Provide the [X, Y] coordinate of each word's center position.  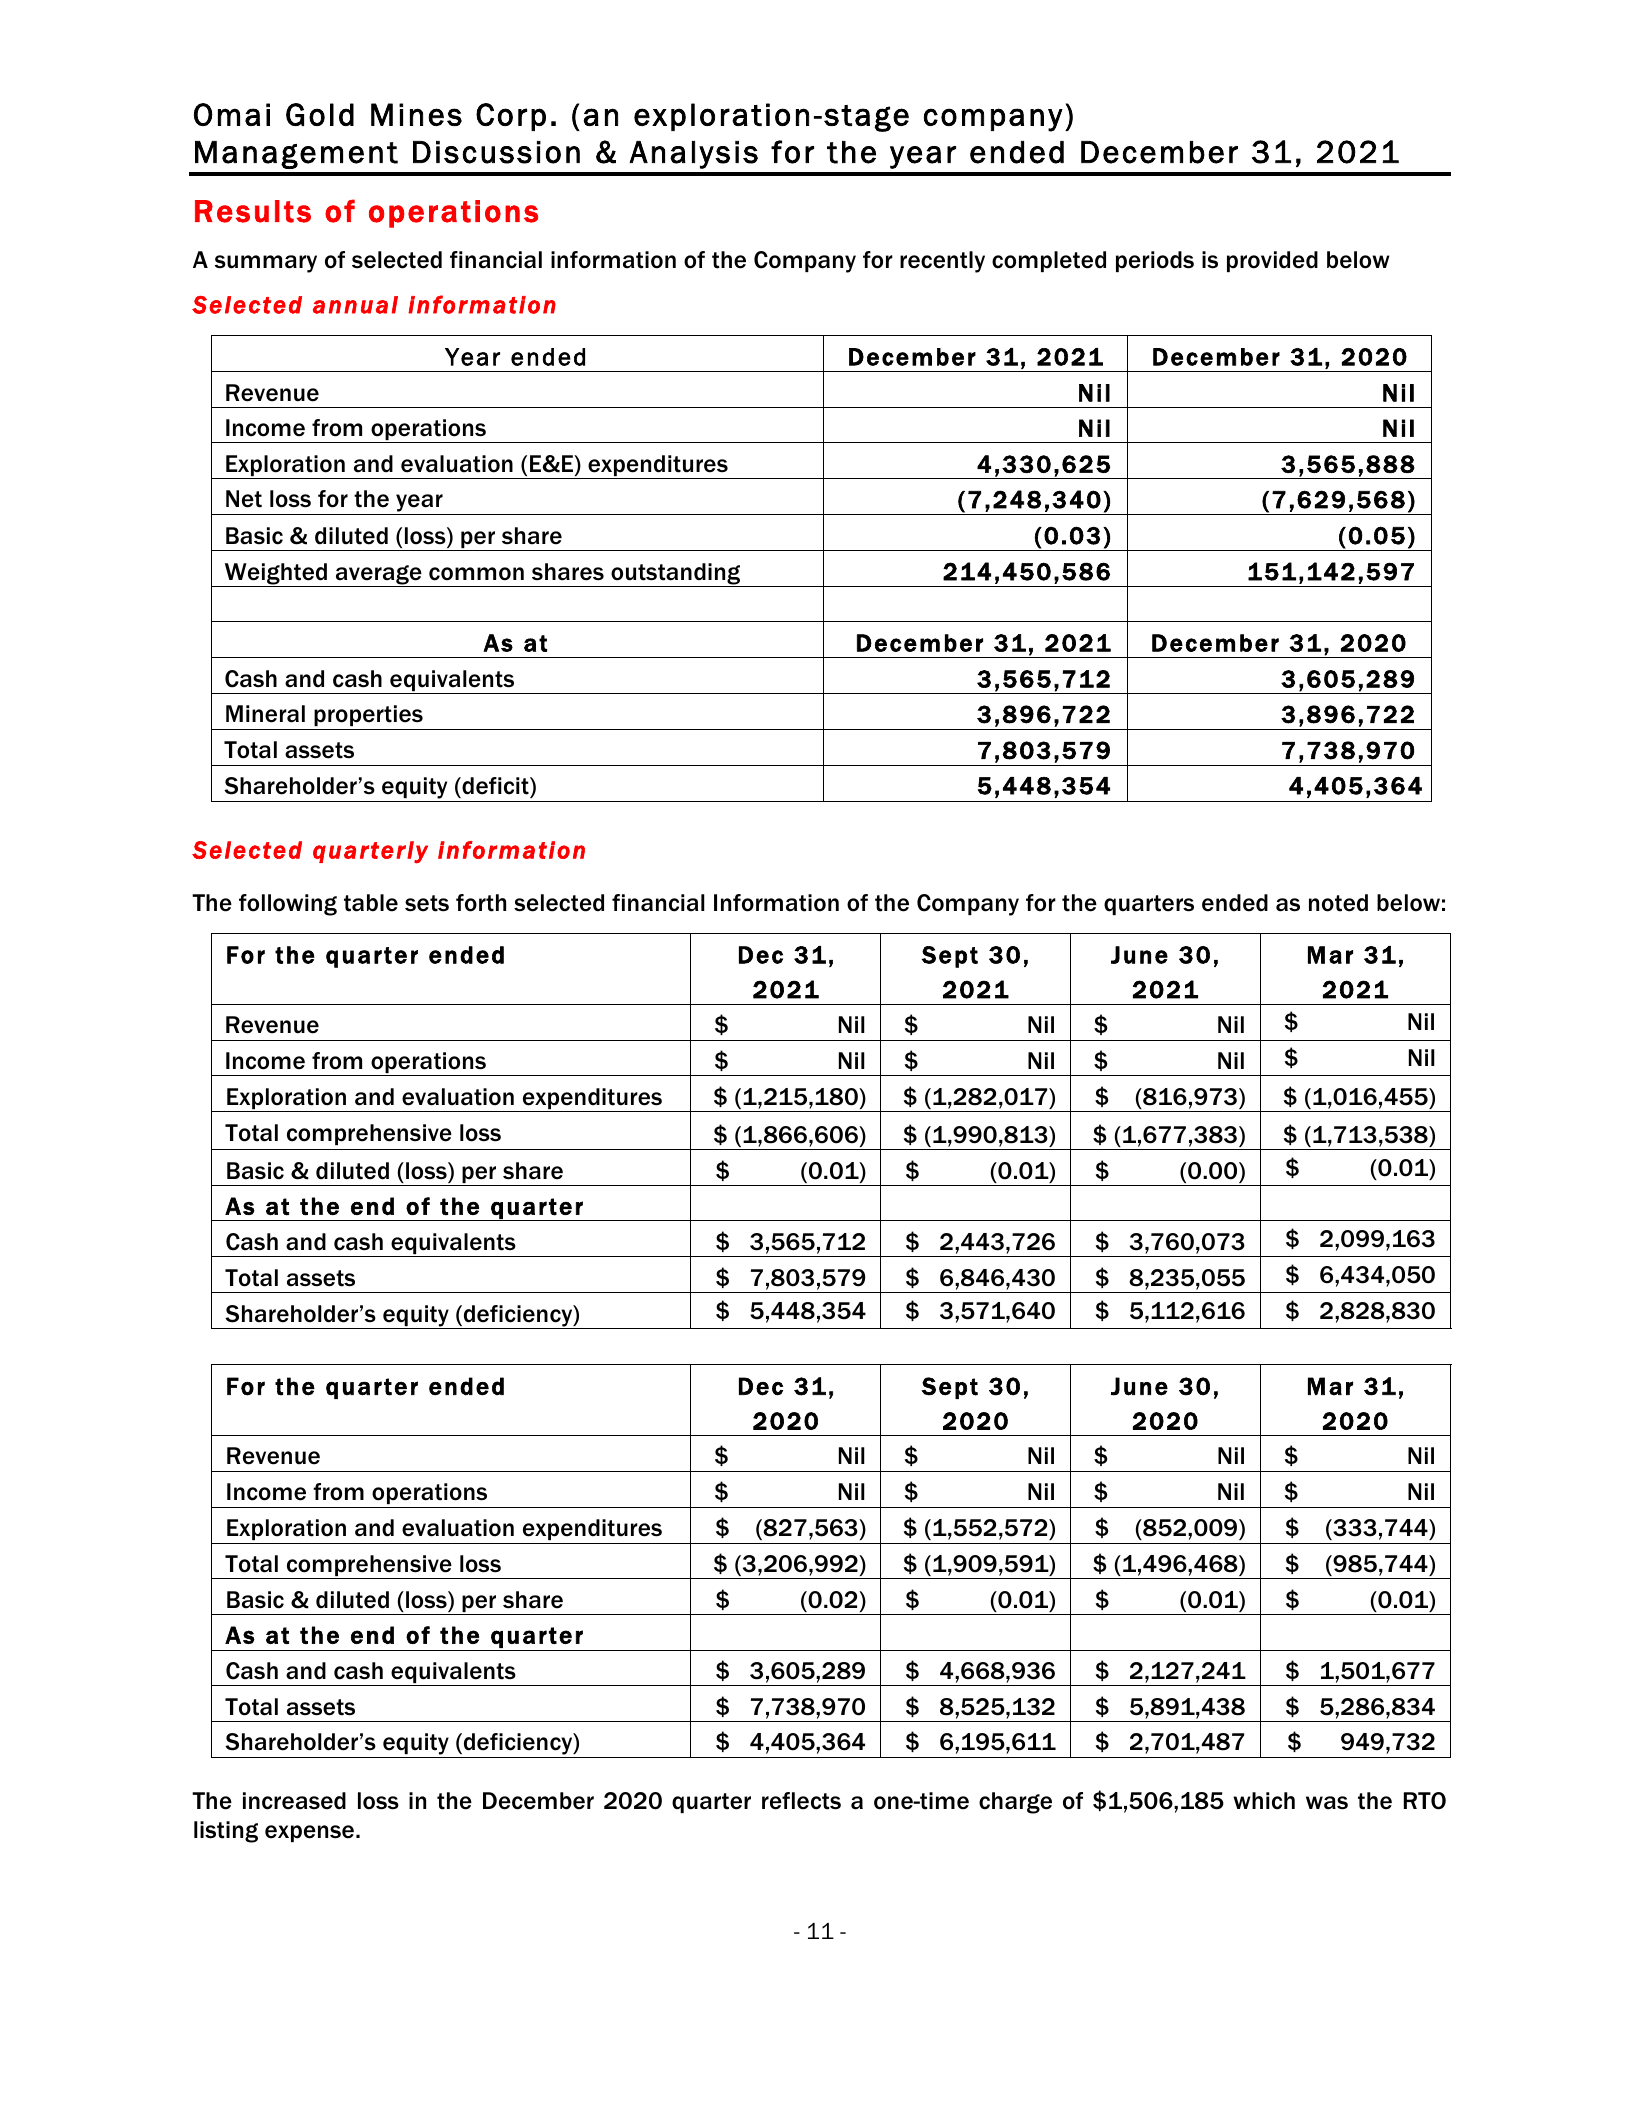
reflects [801, 1801]
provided [1272, 261]
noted [1338, 903]
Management [296, 155]
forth [481, 903]
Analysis [693, 155]
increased [294, 1801]
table [371, 903]
